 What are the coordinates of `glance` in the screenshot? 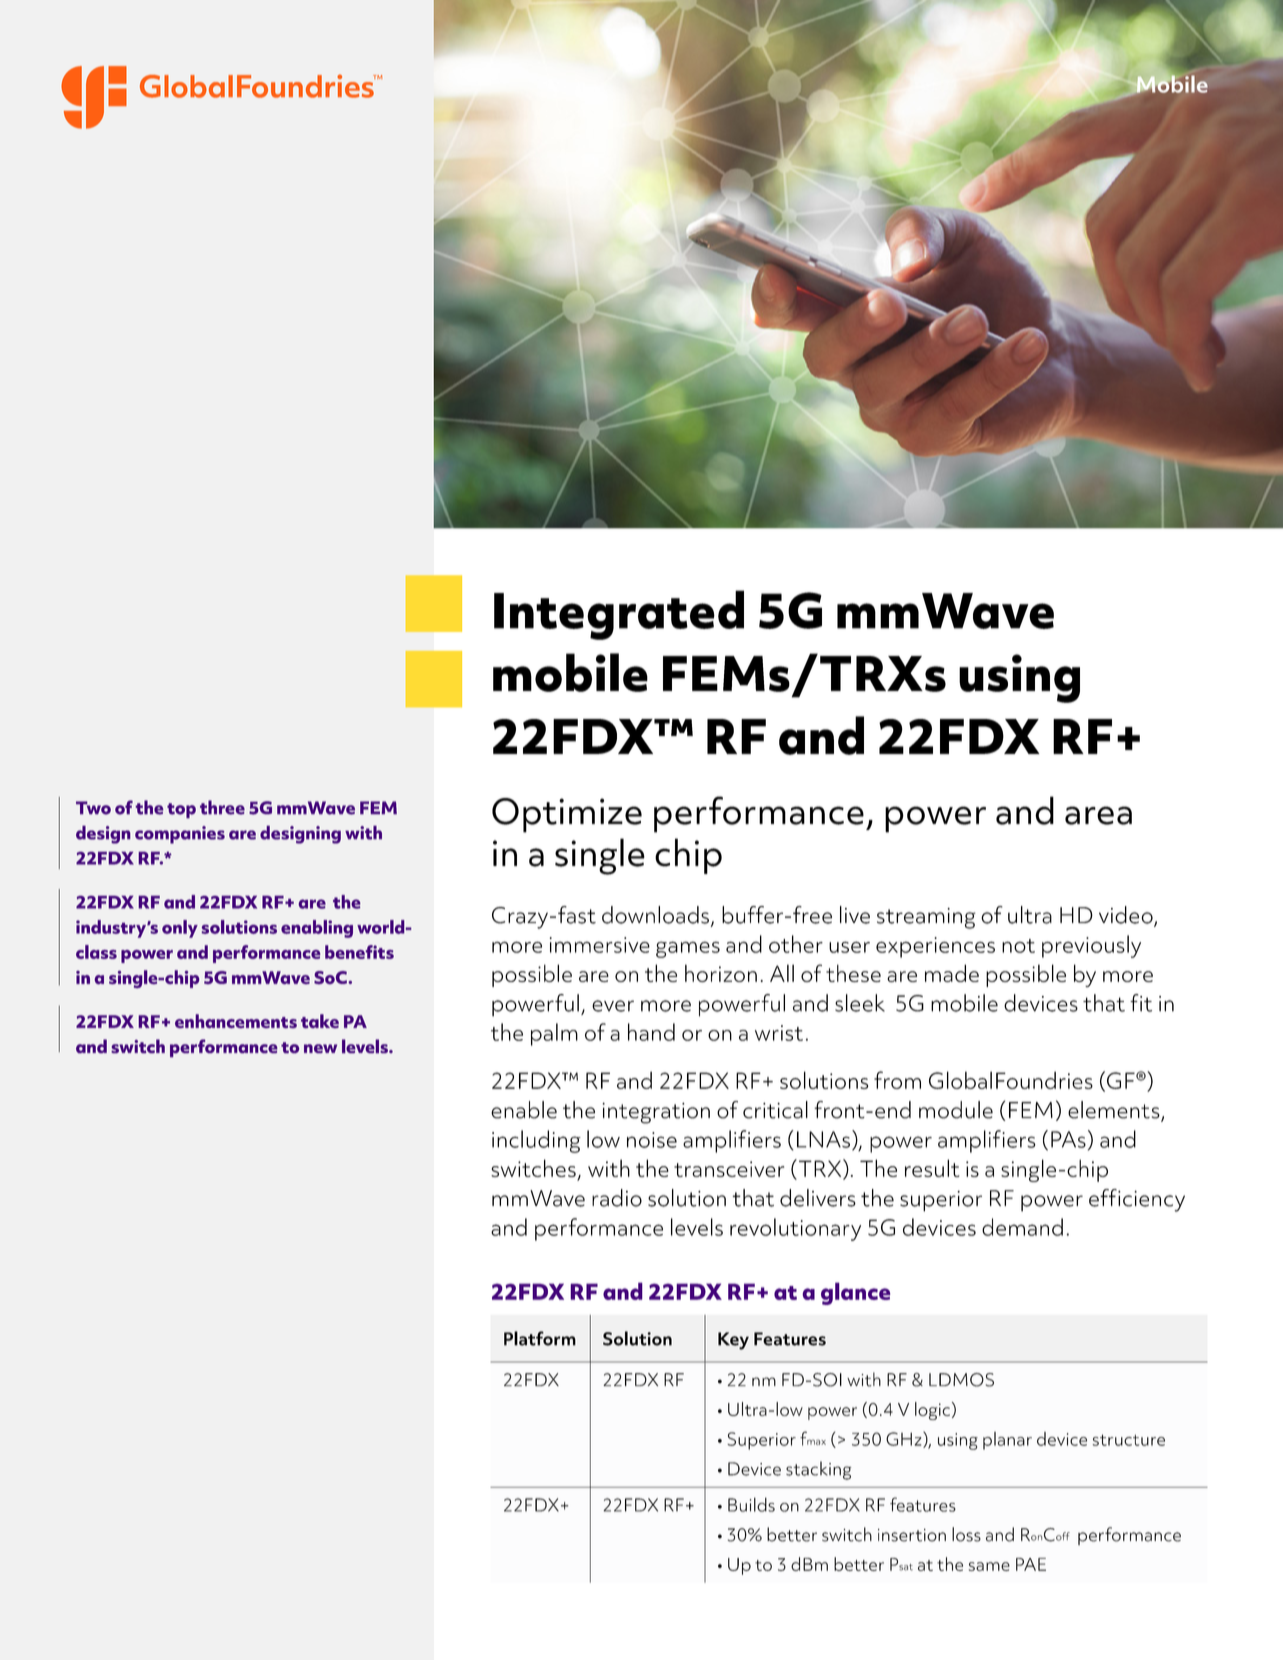 It's located at (855, 1293).
